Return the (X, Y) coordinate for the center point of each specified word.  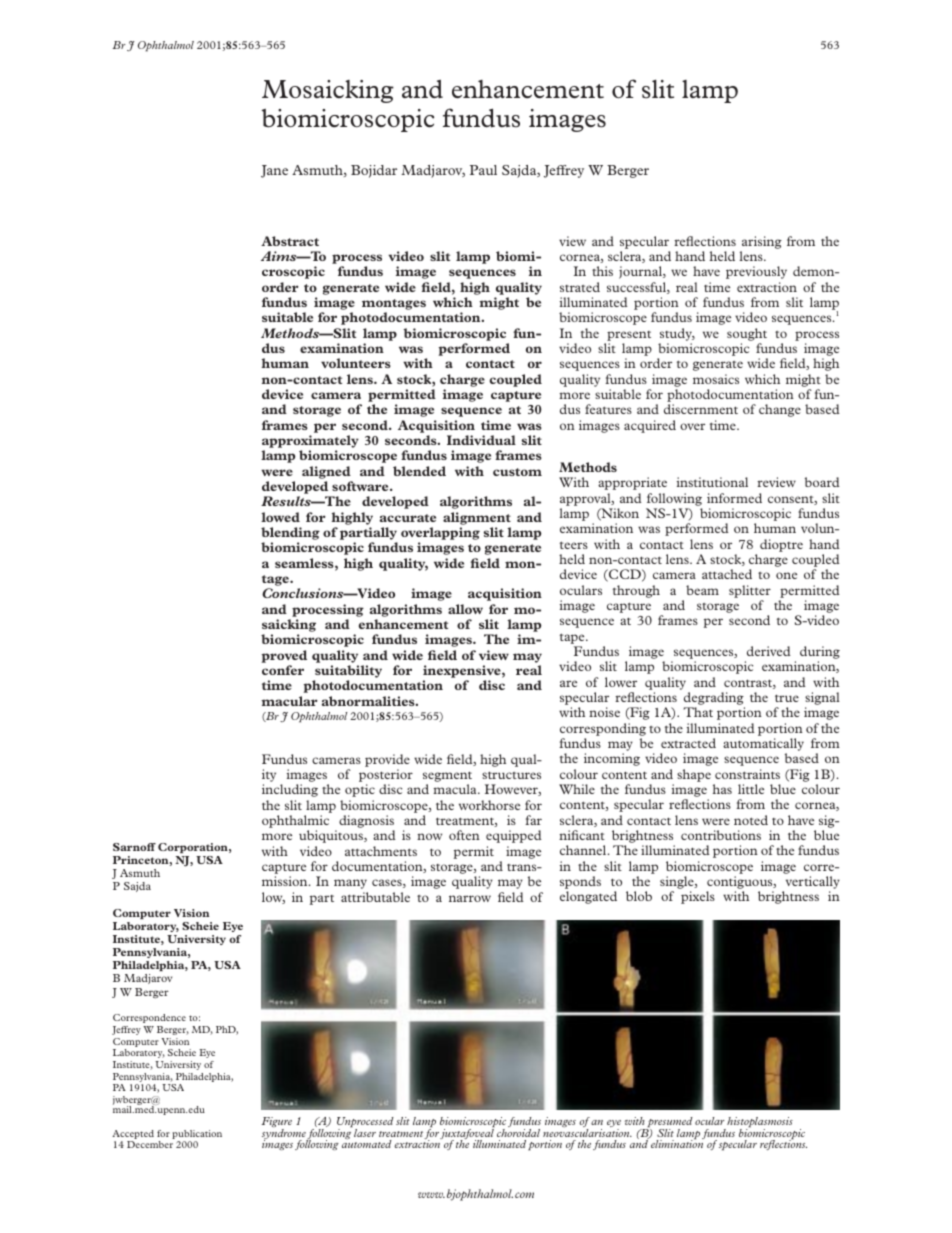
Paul (483, 170)
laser (365, 1133)
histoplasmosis (760, 1123)
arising (762, 242)
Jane (274, 171)
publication (197, 1134)
